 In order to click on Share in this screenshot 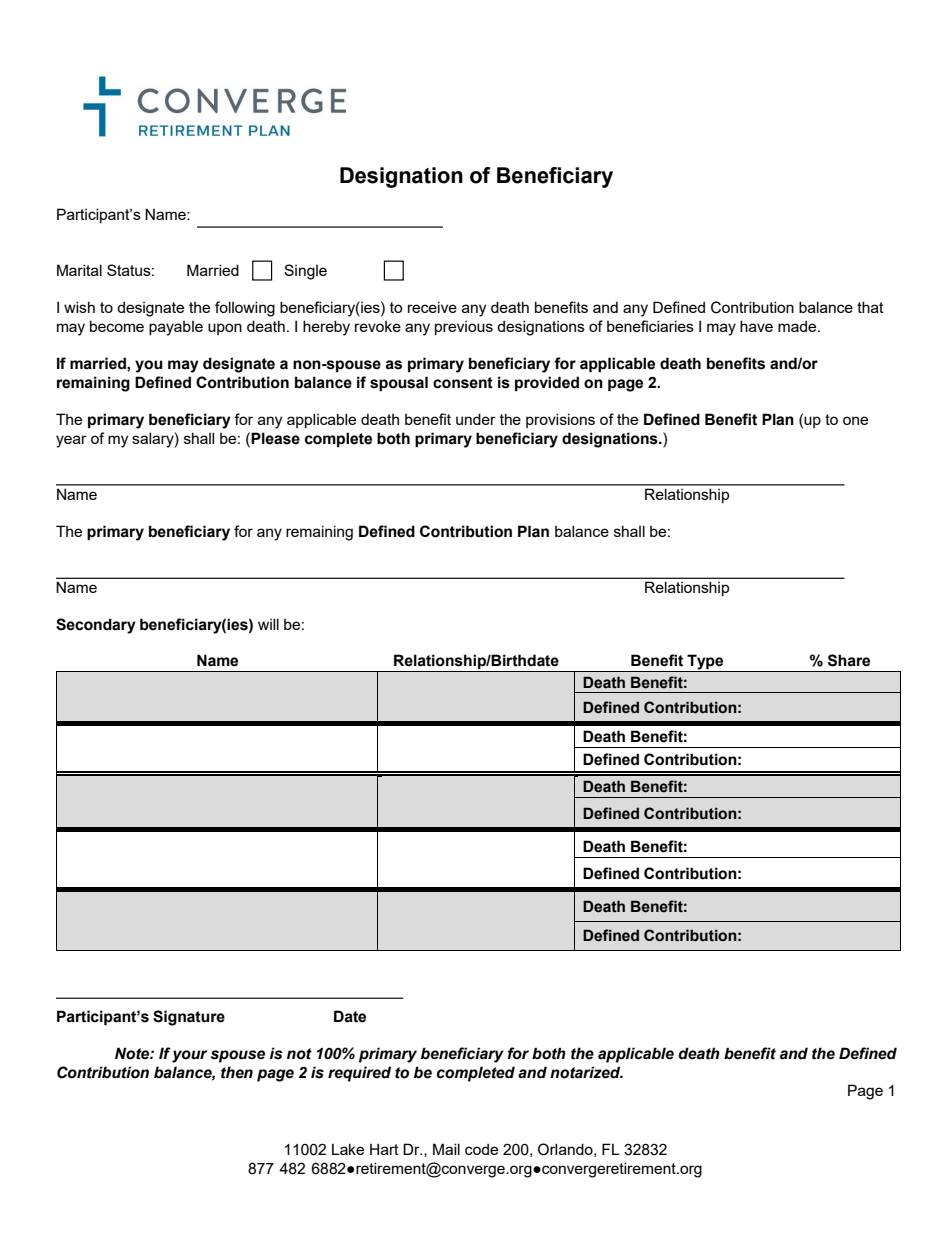, I will do `click(849, 660)`.
